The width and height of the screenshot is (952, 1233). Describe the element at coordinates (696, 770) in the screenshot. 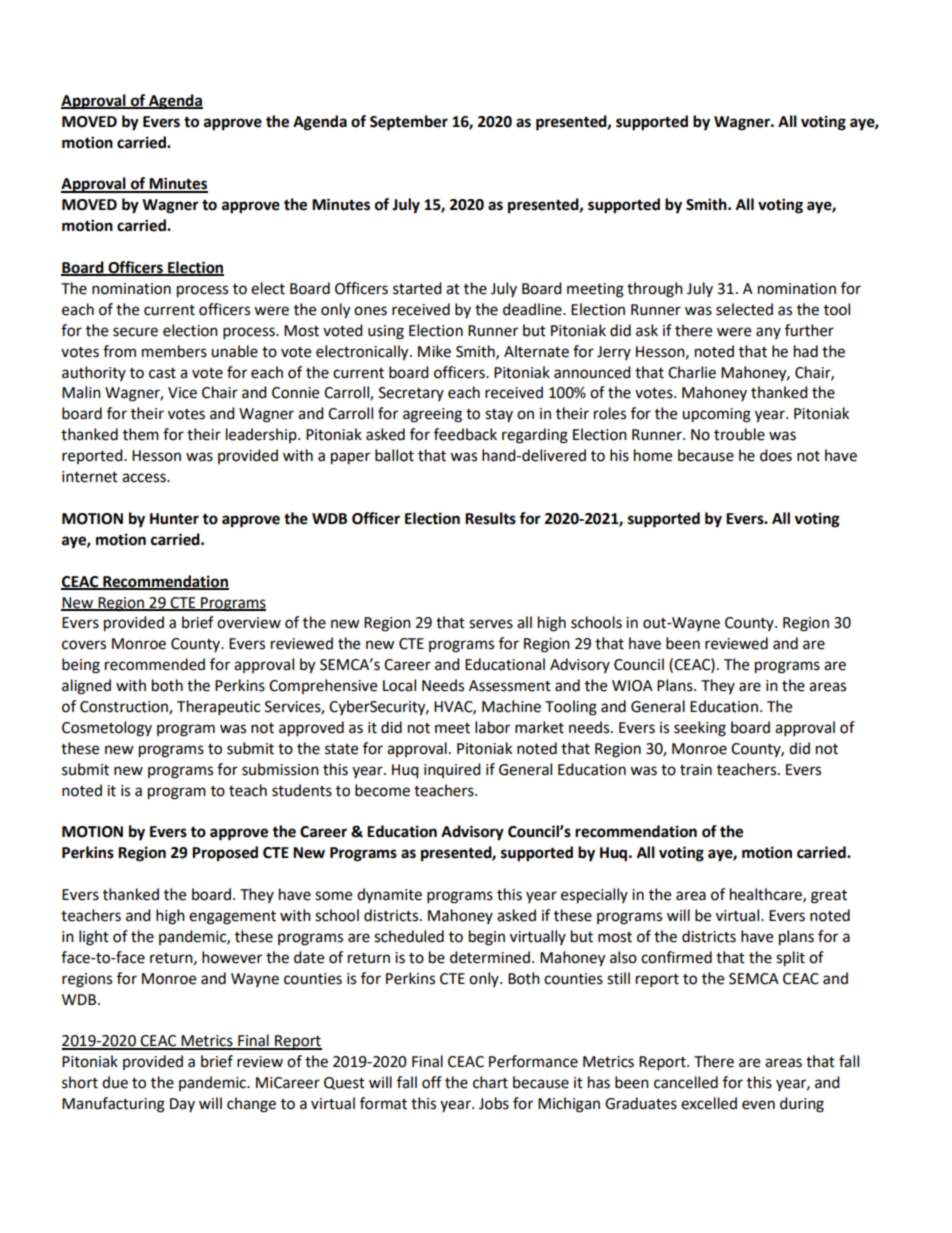

I see `train` at that location.
